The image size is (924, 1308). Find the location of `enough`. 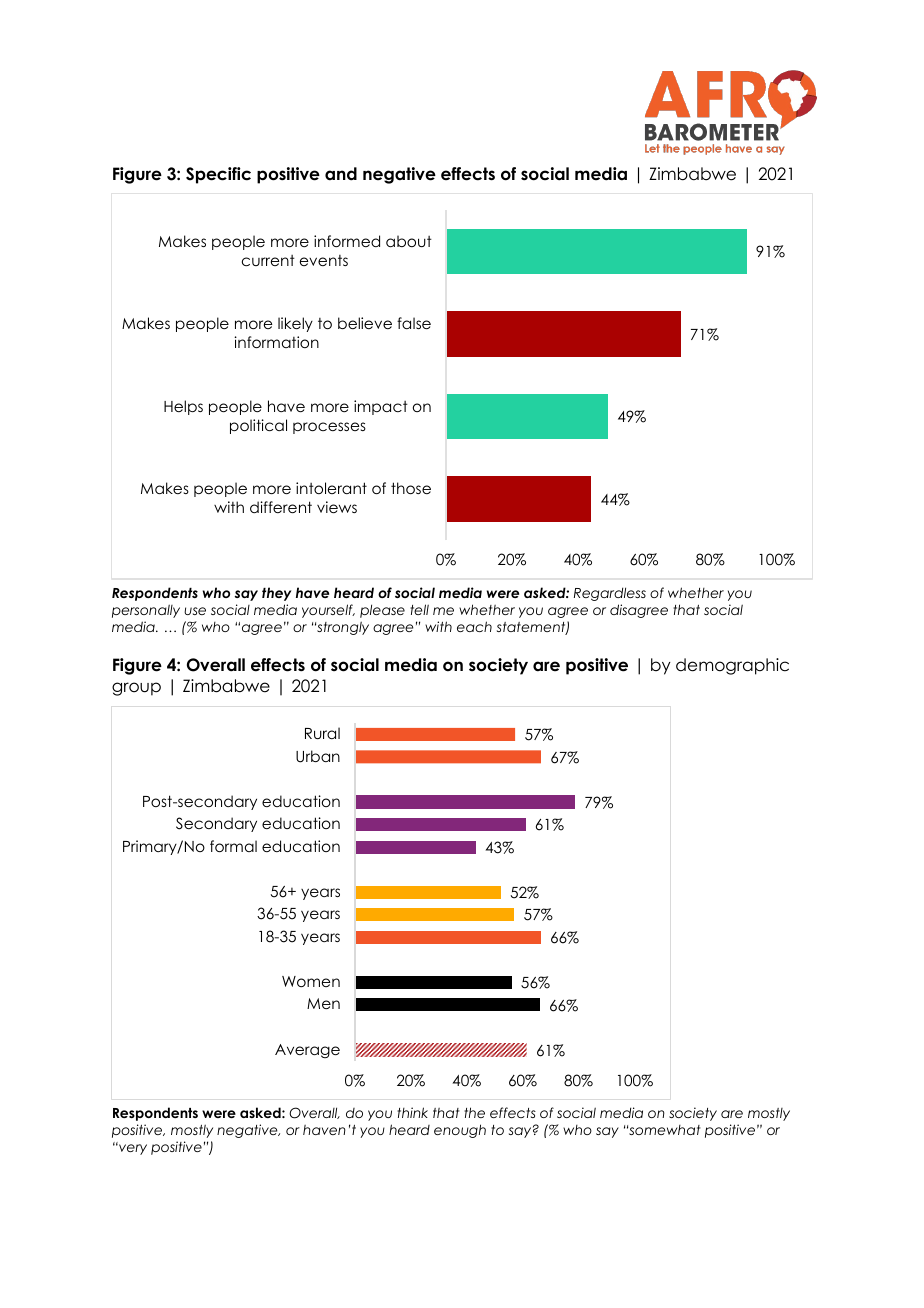

enough is located at coordinates (460, 1131).
